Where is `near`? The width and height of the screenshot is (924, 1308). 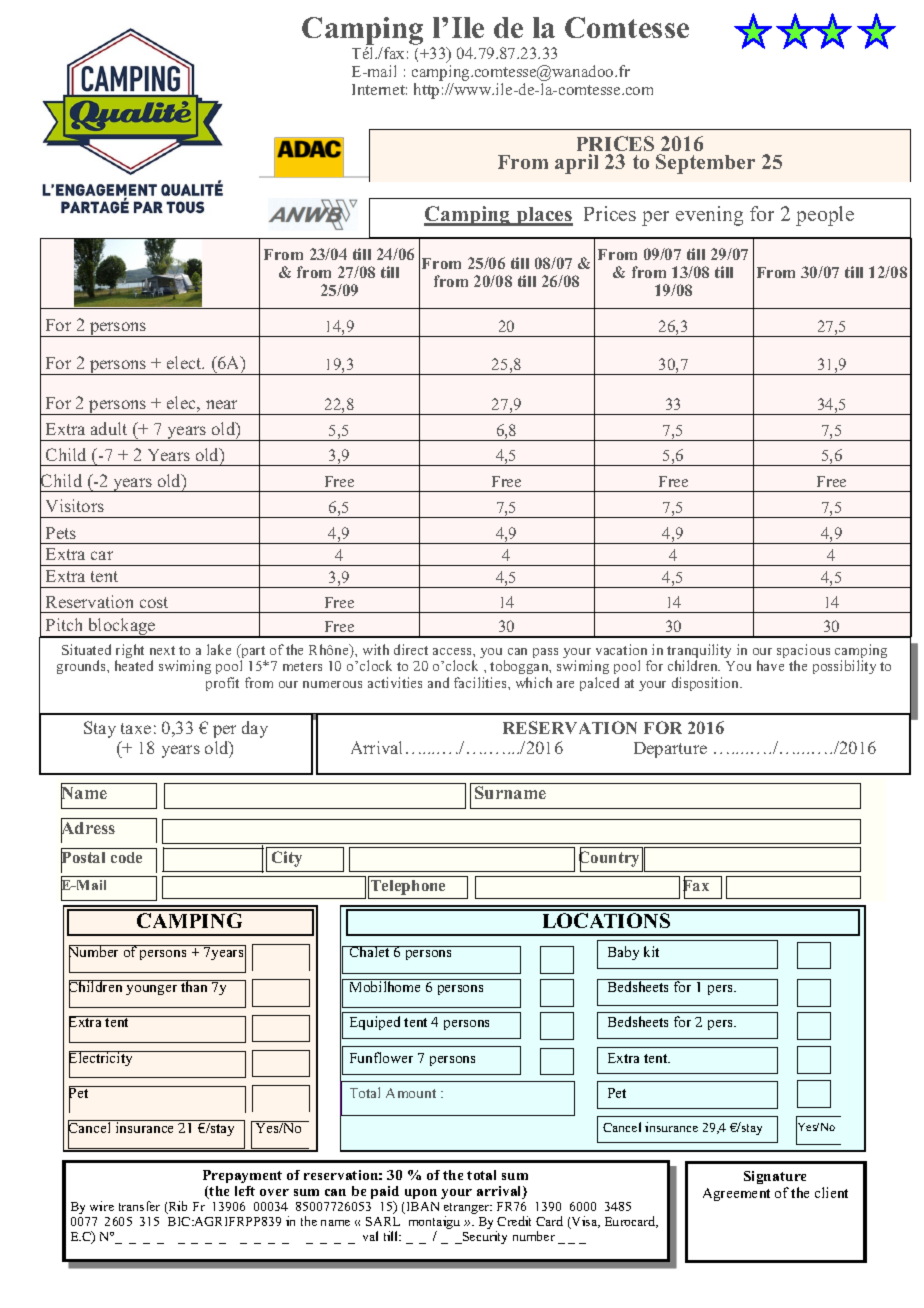 near is located at coordinates (221, 404).
